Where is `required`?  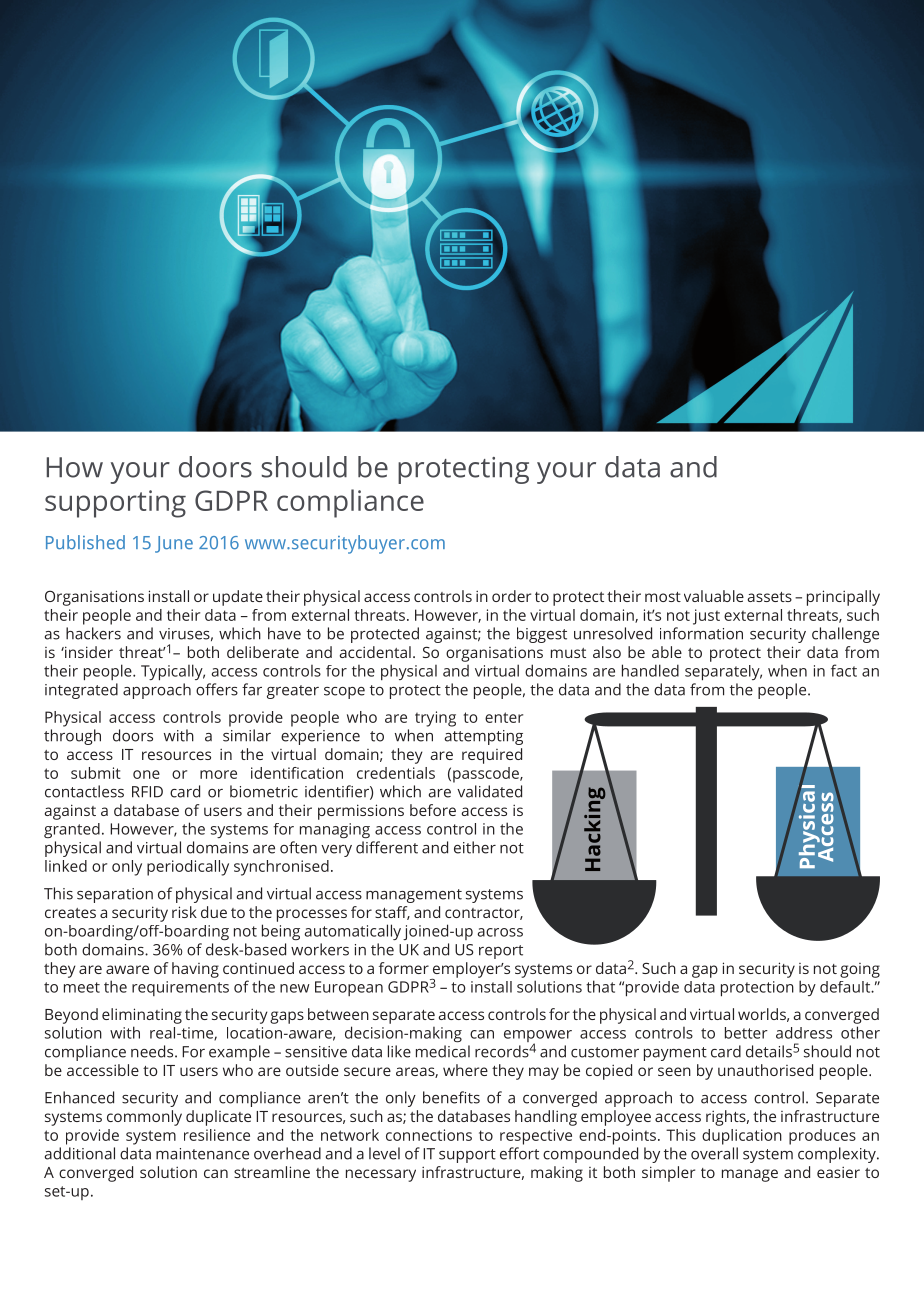
required is located at coordinates (492, 756).
